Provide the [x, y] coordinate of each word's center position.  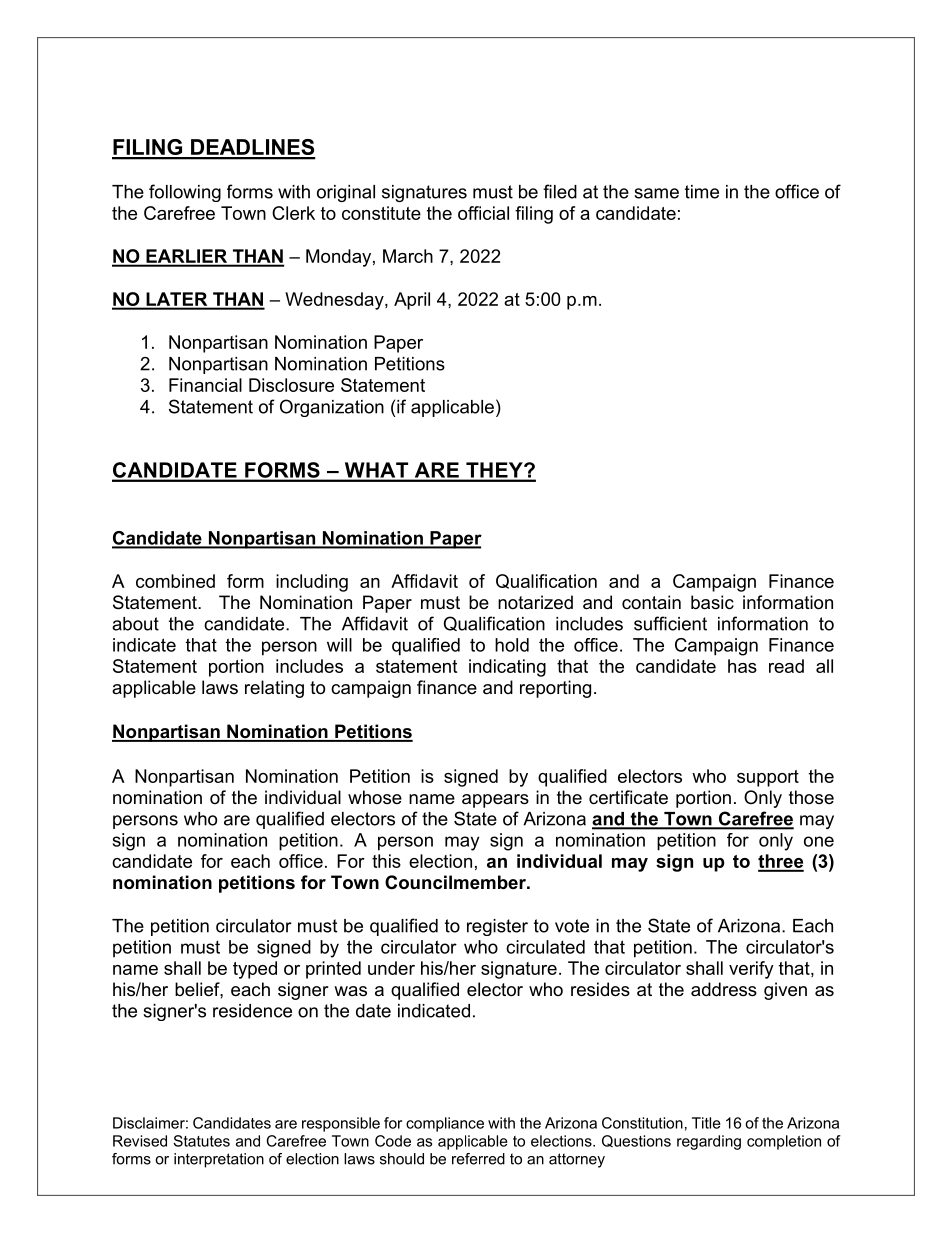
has [742, 666]
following [185, 193]
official [483, 213]
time [702, 192]
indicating [507, 668]
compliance [445, 1124]
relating [274, 689]
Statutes [201, 1141]
